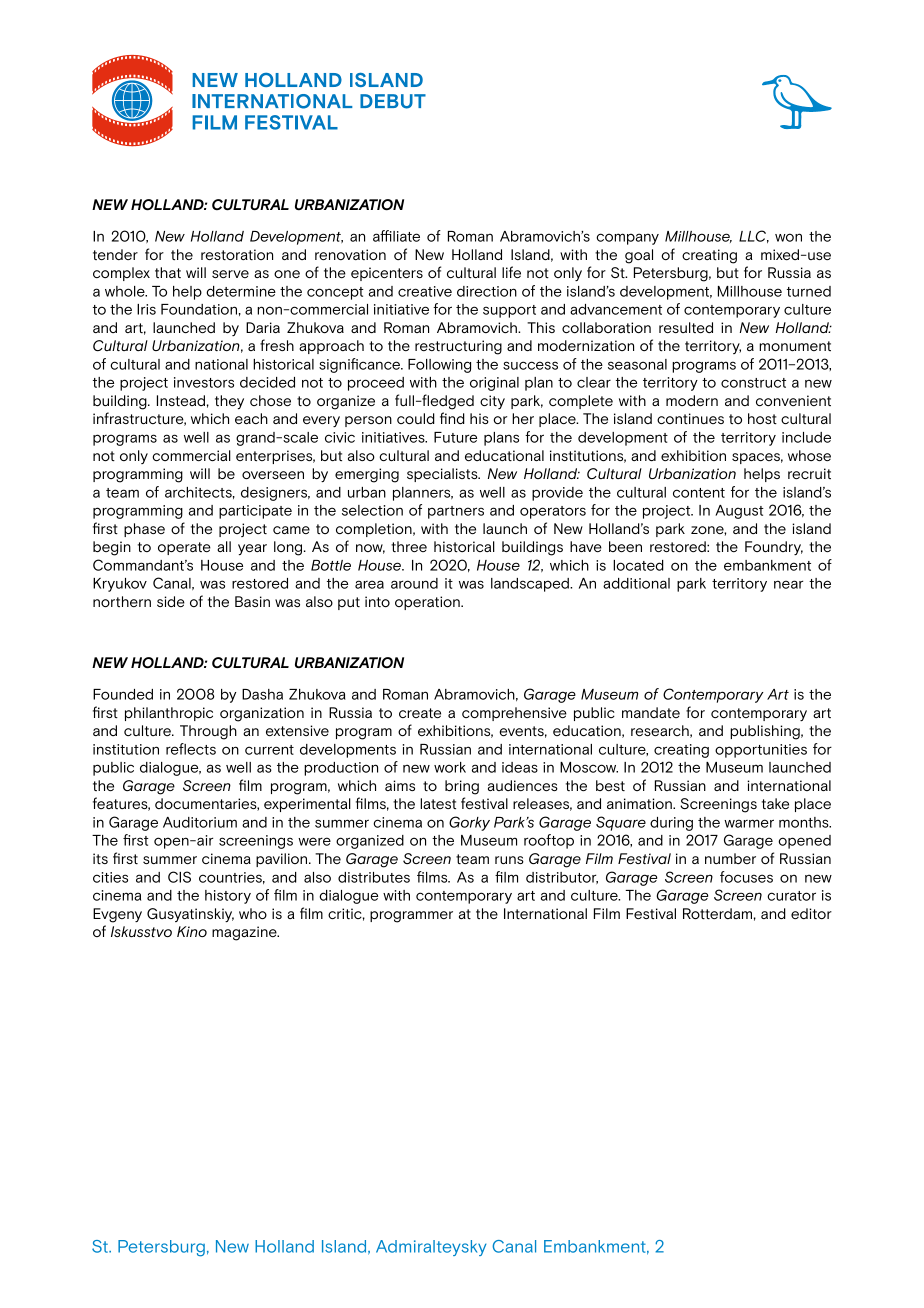 The height and width of the screenshot is (1308, 924). I want to click on distributes, so click(374, 877).
